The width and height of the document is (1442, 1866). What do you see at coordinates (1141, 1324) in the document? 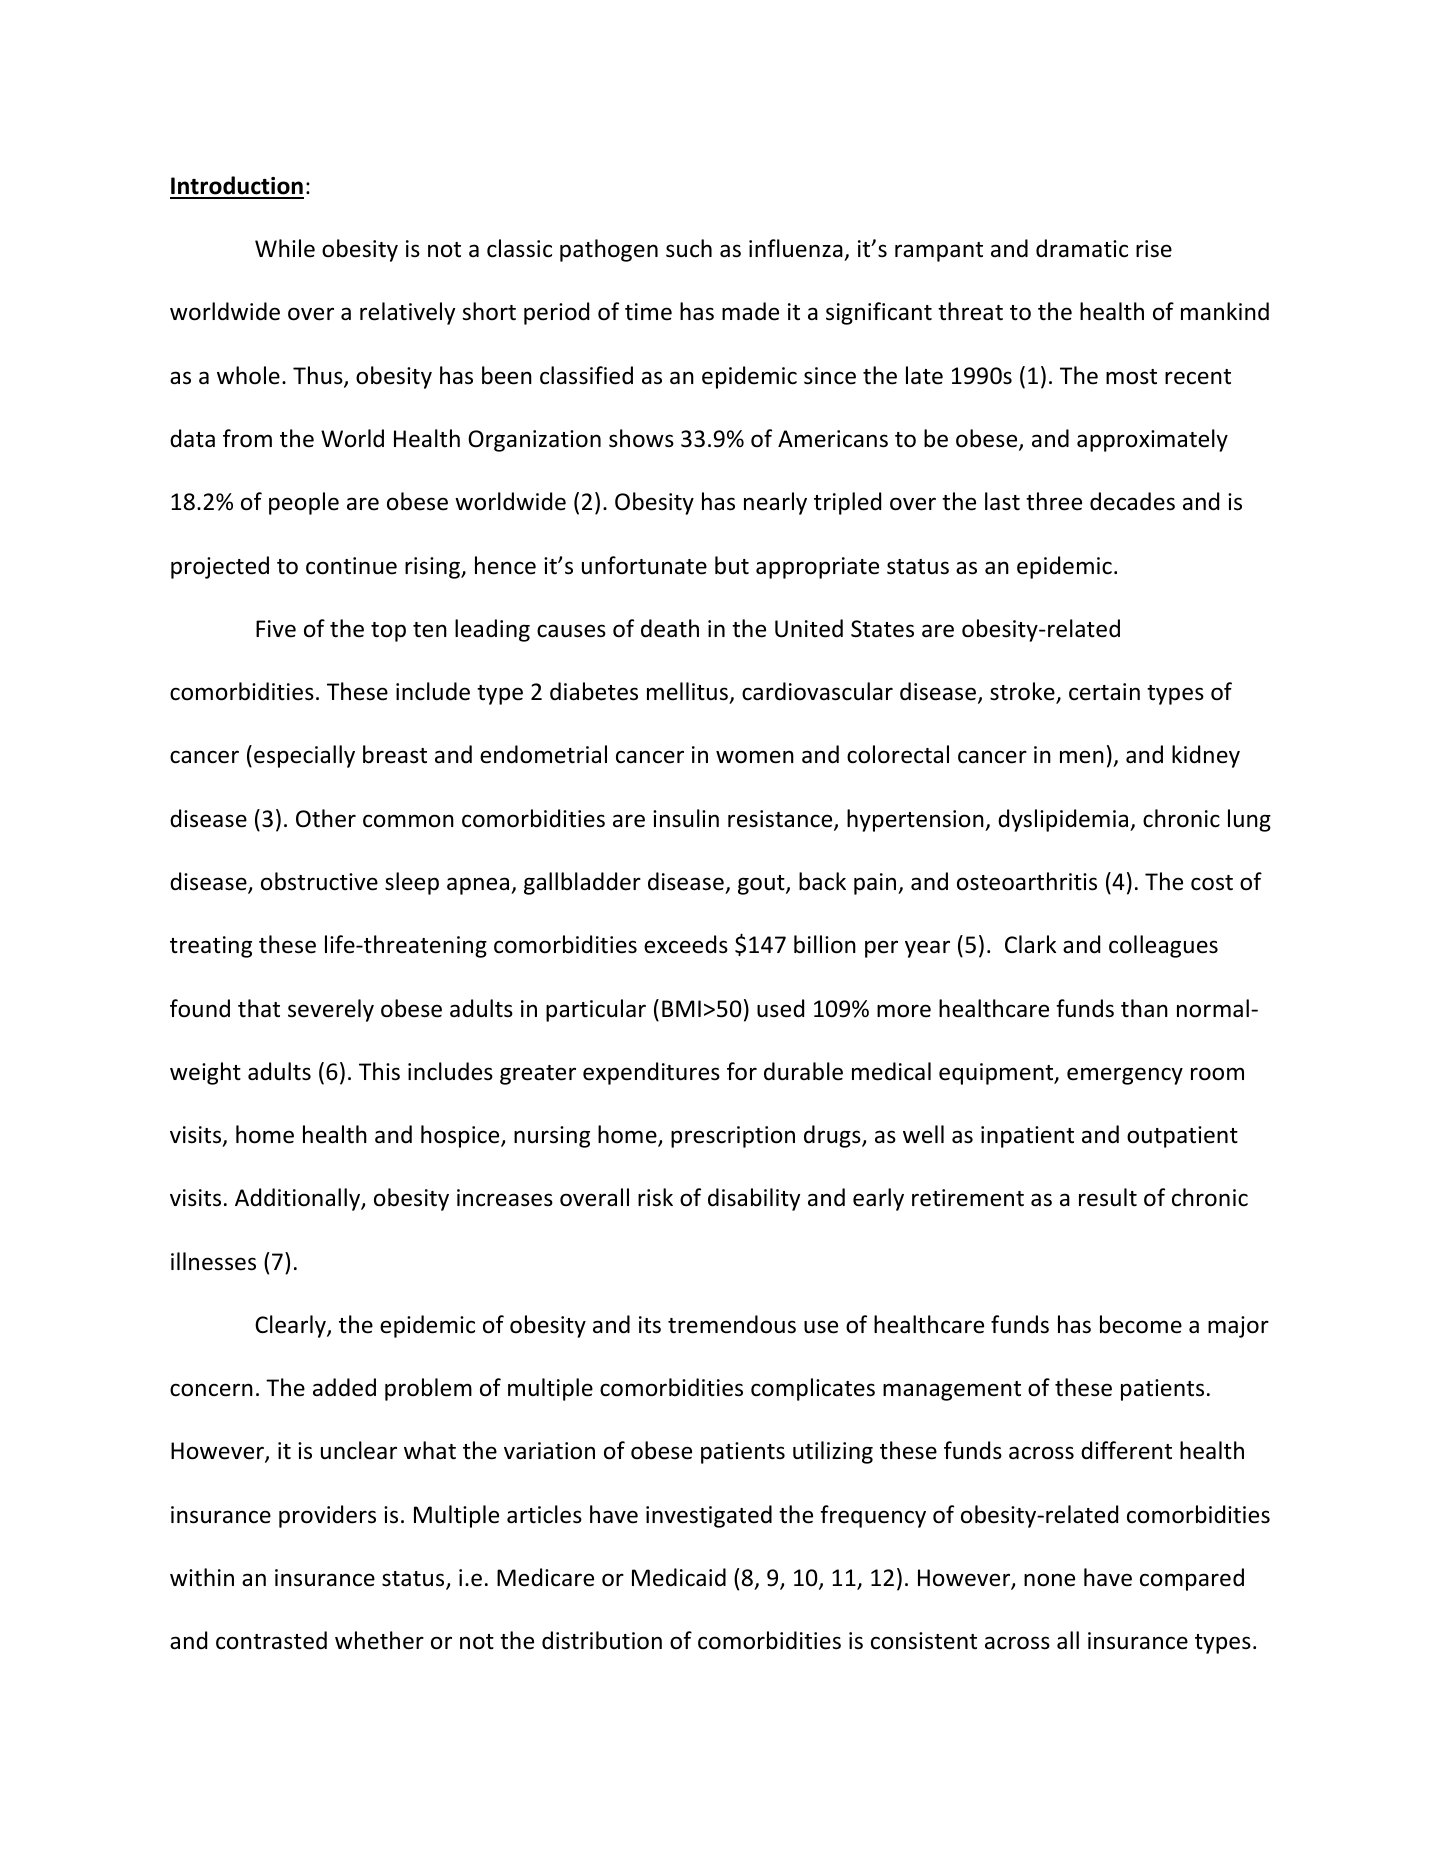
I see `become` at bounding box center [1141, 1324].
